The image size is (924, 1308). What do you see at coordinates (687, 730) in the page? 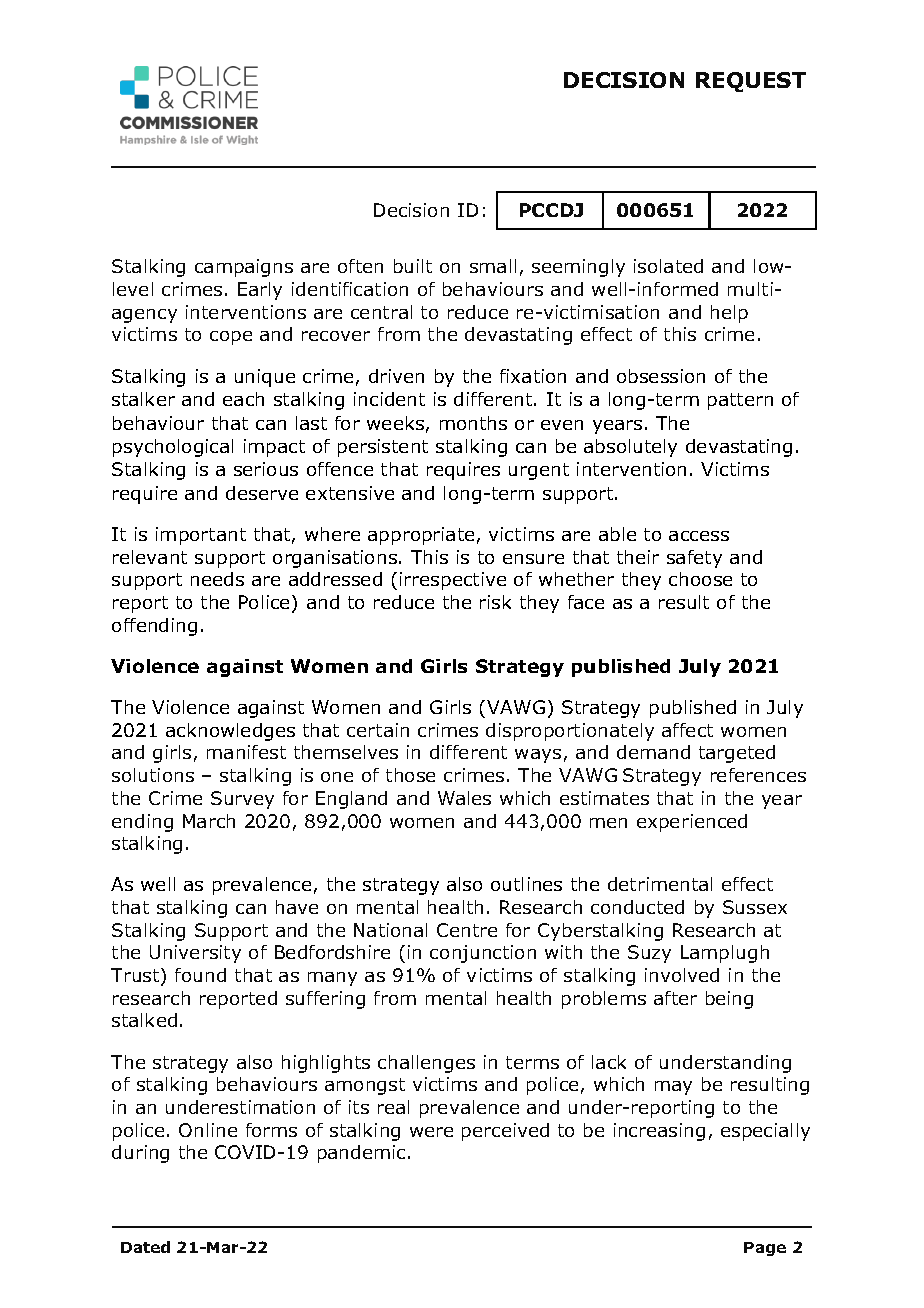
I see `affect` at bounding box center [687, 730].
